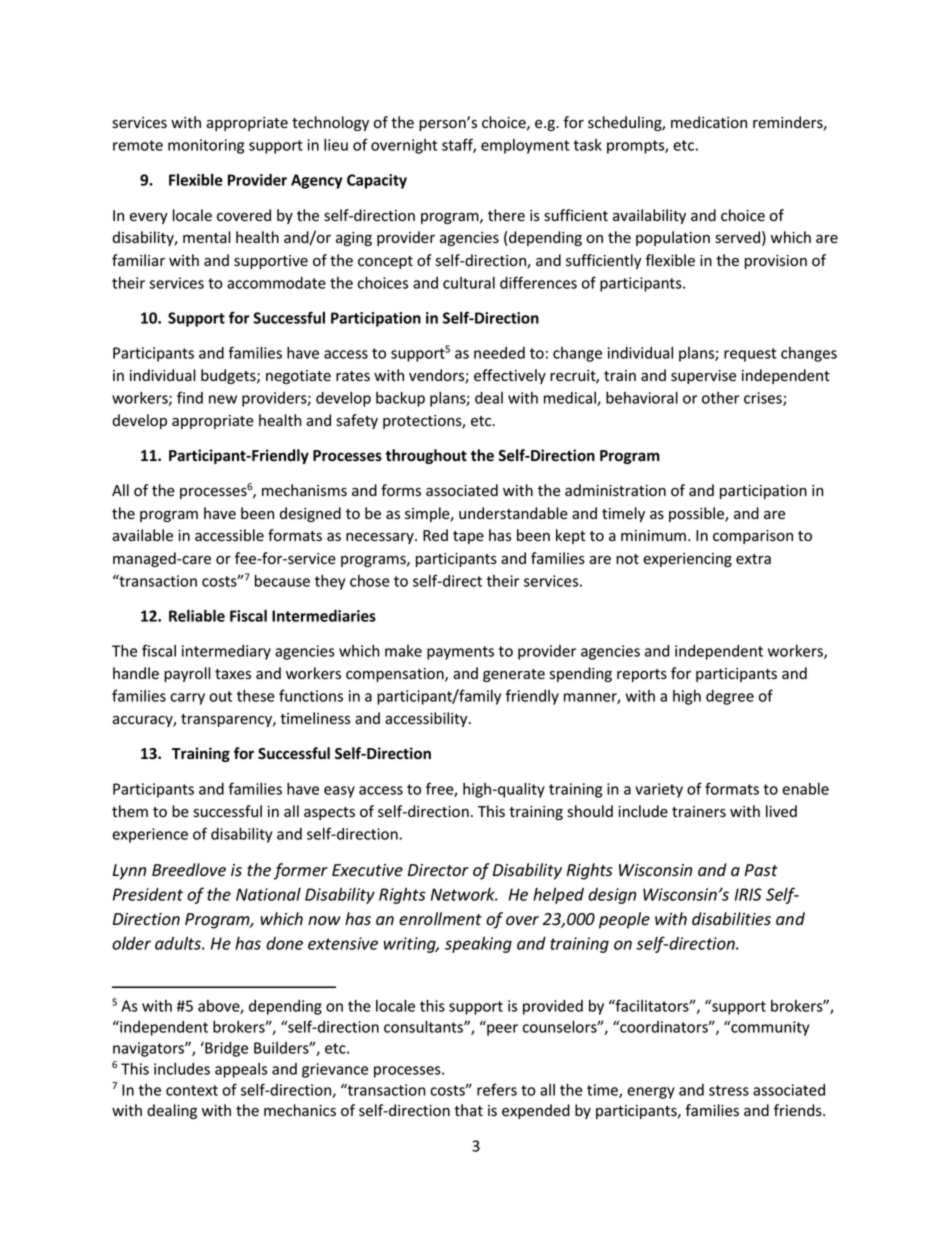  I want to click on payments, so click(460, 653).
